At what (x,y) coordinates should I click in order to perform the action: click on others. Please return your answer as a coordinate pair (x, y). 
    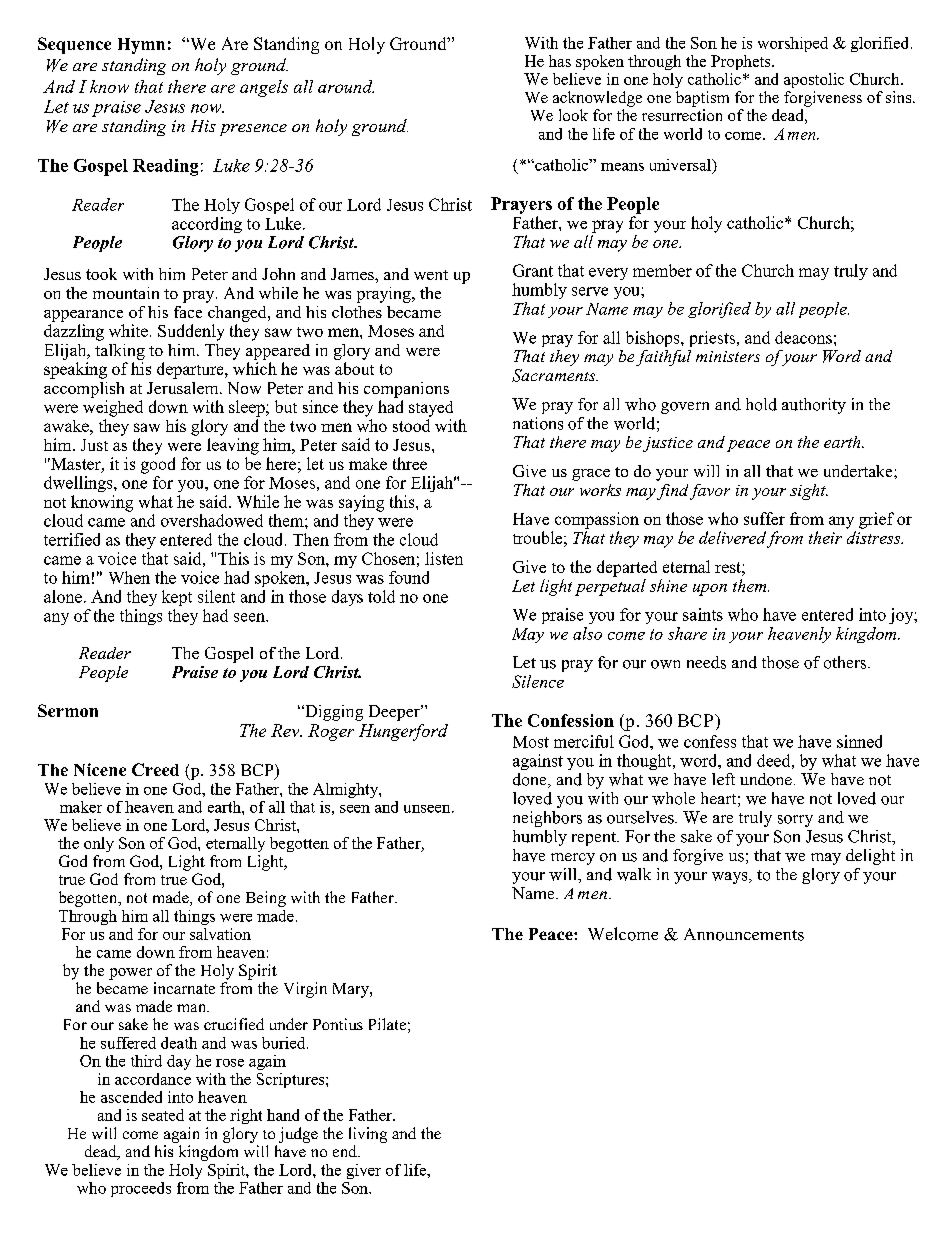
    Looking at the image, I should click on (846, 662).
